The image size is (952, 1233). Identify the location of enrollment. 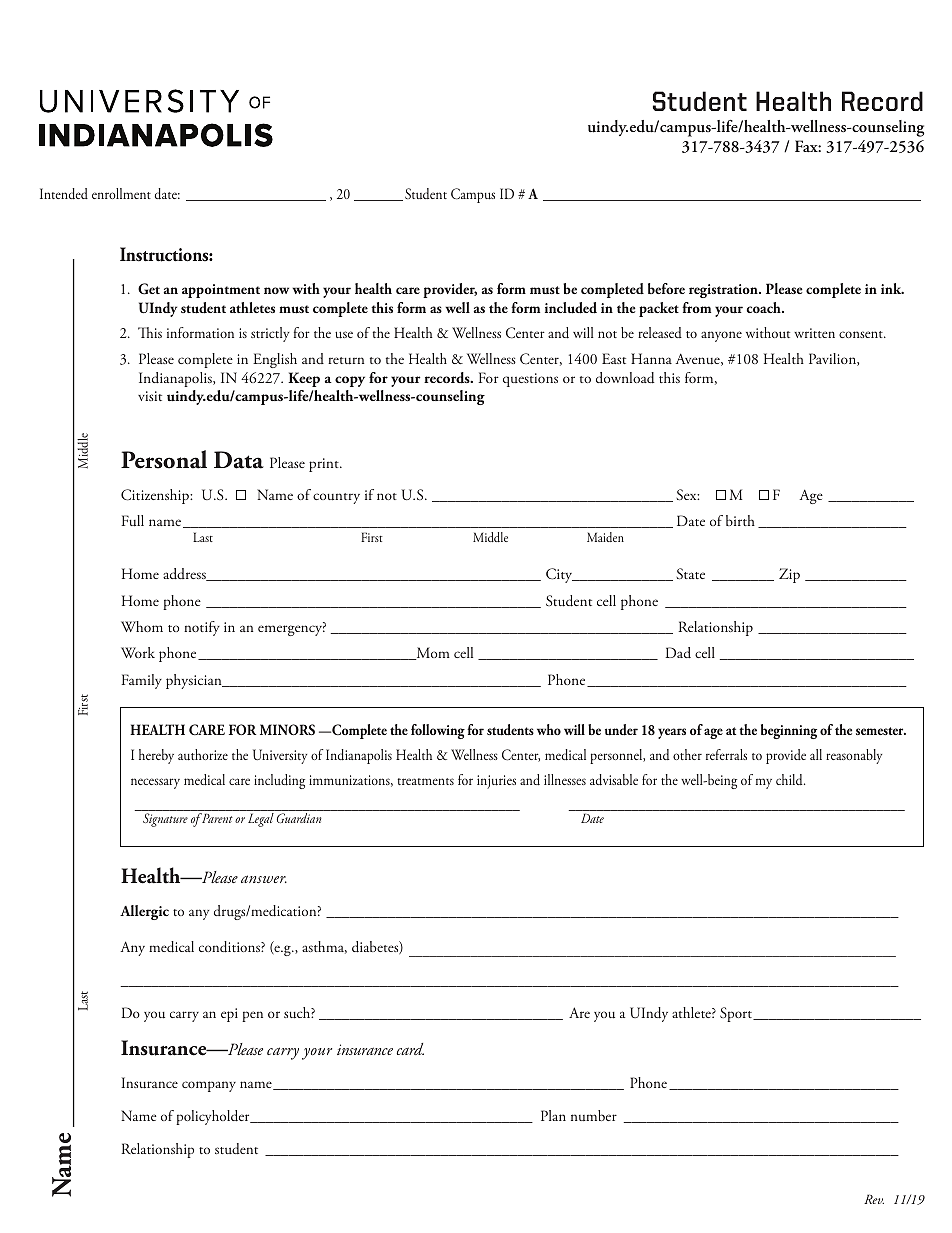
(121, 193).
